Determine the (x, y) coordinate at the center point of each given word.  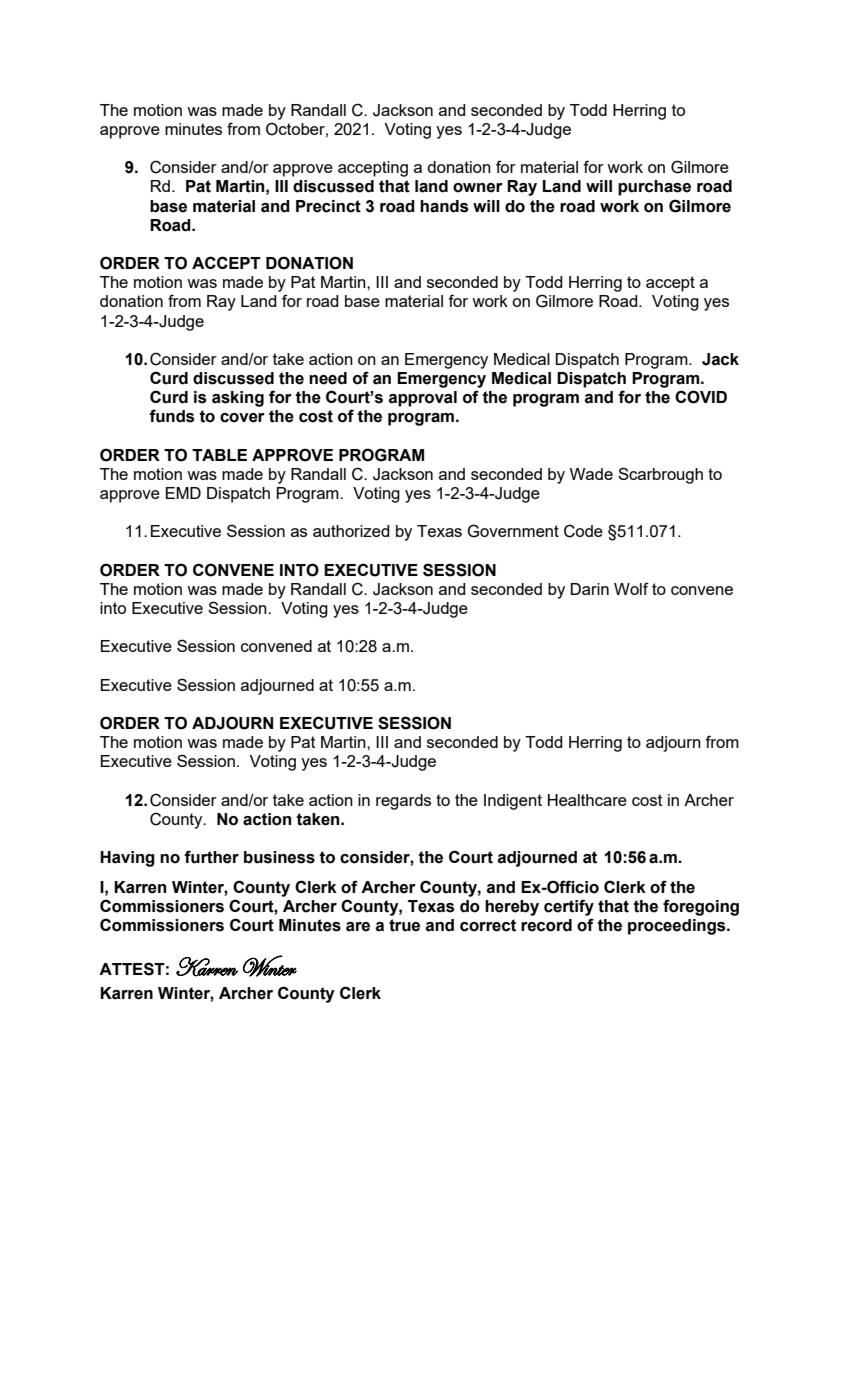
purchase (654, 188)
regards (403, 802)
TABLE (219, 455)
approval (423, 399)
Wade (591, 474)
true (404, 925)
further (211, 857)
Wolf (631, 588)
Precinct (328, 206)
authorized (351, 531)
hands (444, 206)
